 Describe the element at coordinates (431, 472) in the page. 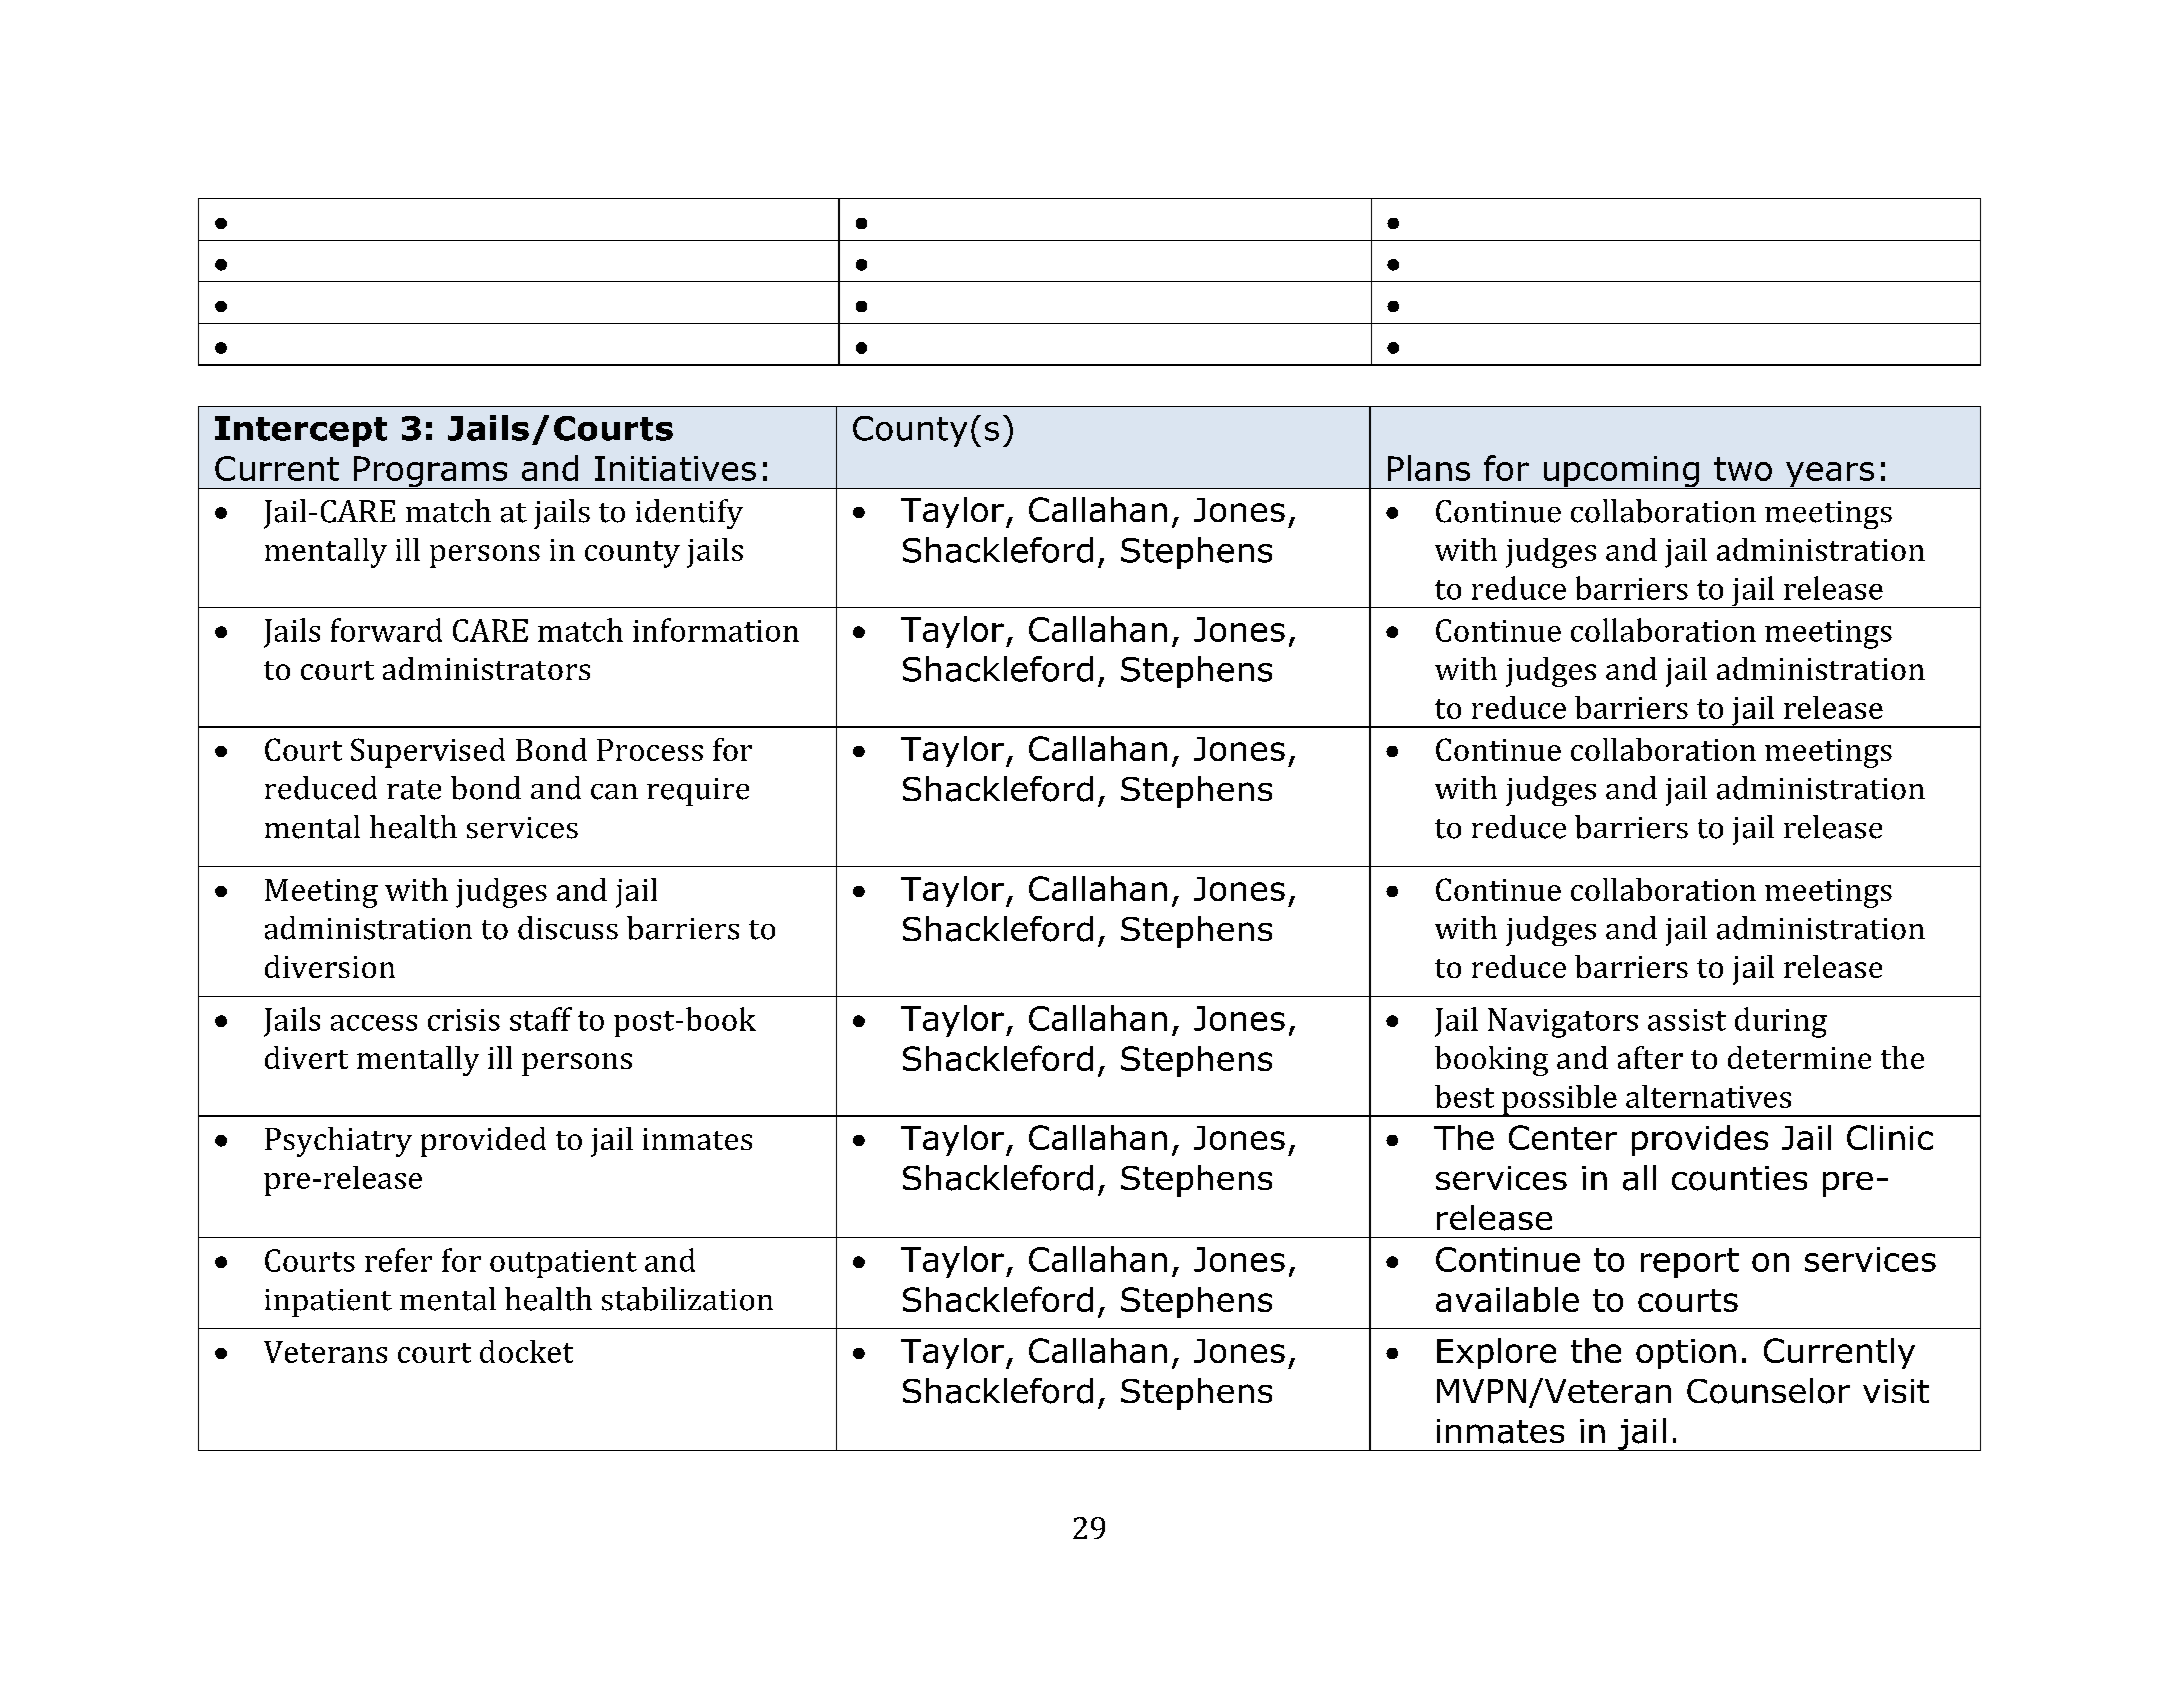

I see `Programs` at that location.
